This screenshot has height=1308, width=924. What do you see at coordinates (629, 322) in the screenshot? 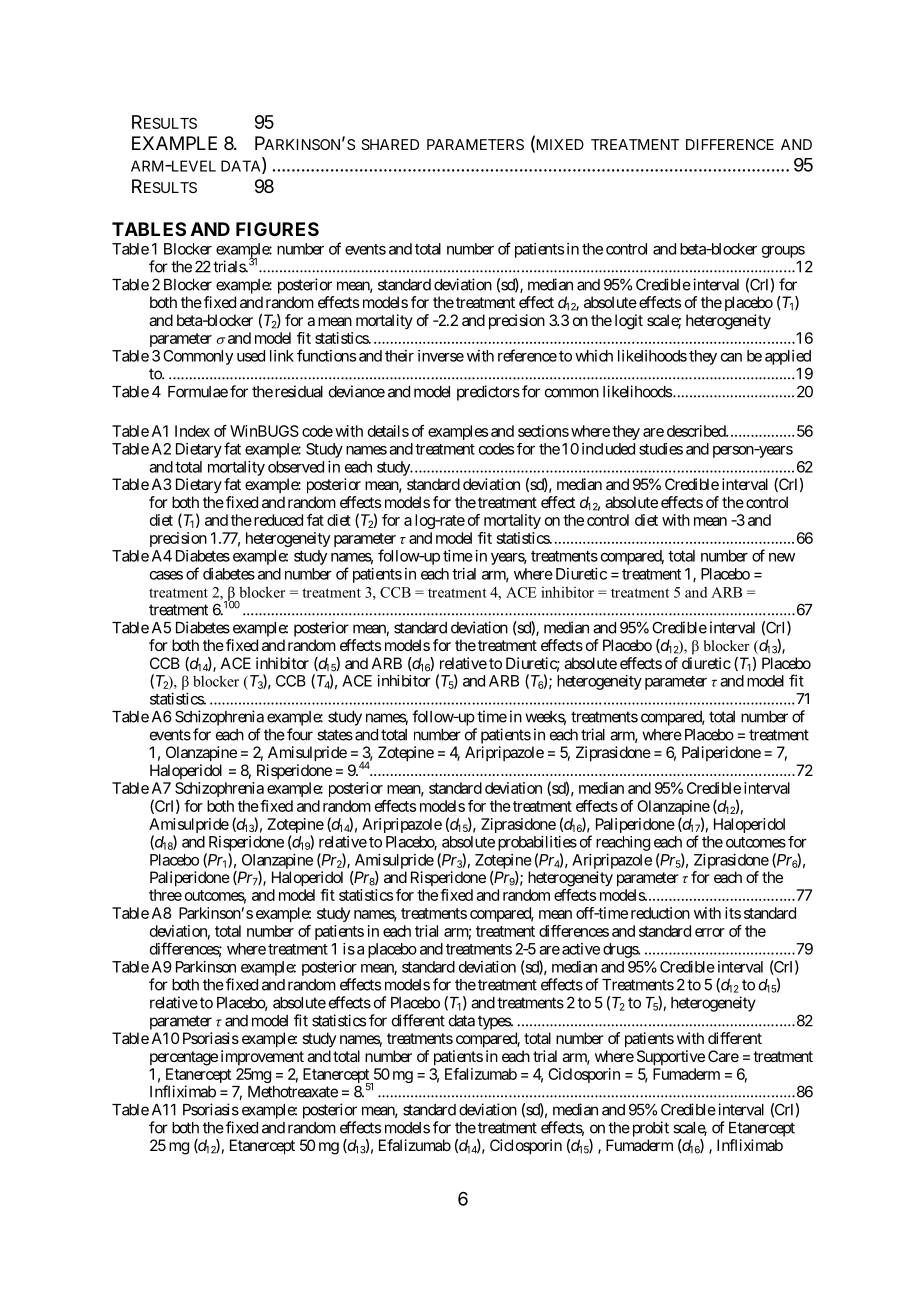
I see `logit` at bounding box center [629, 322].
